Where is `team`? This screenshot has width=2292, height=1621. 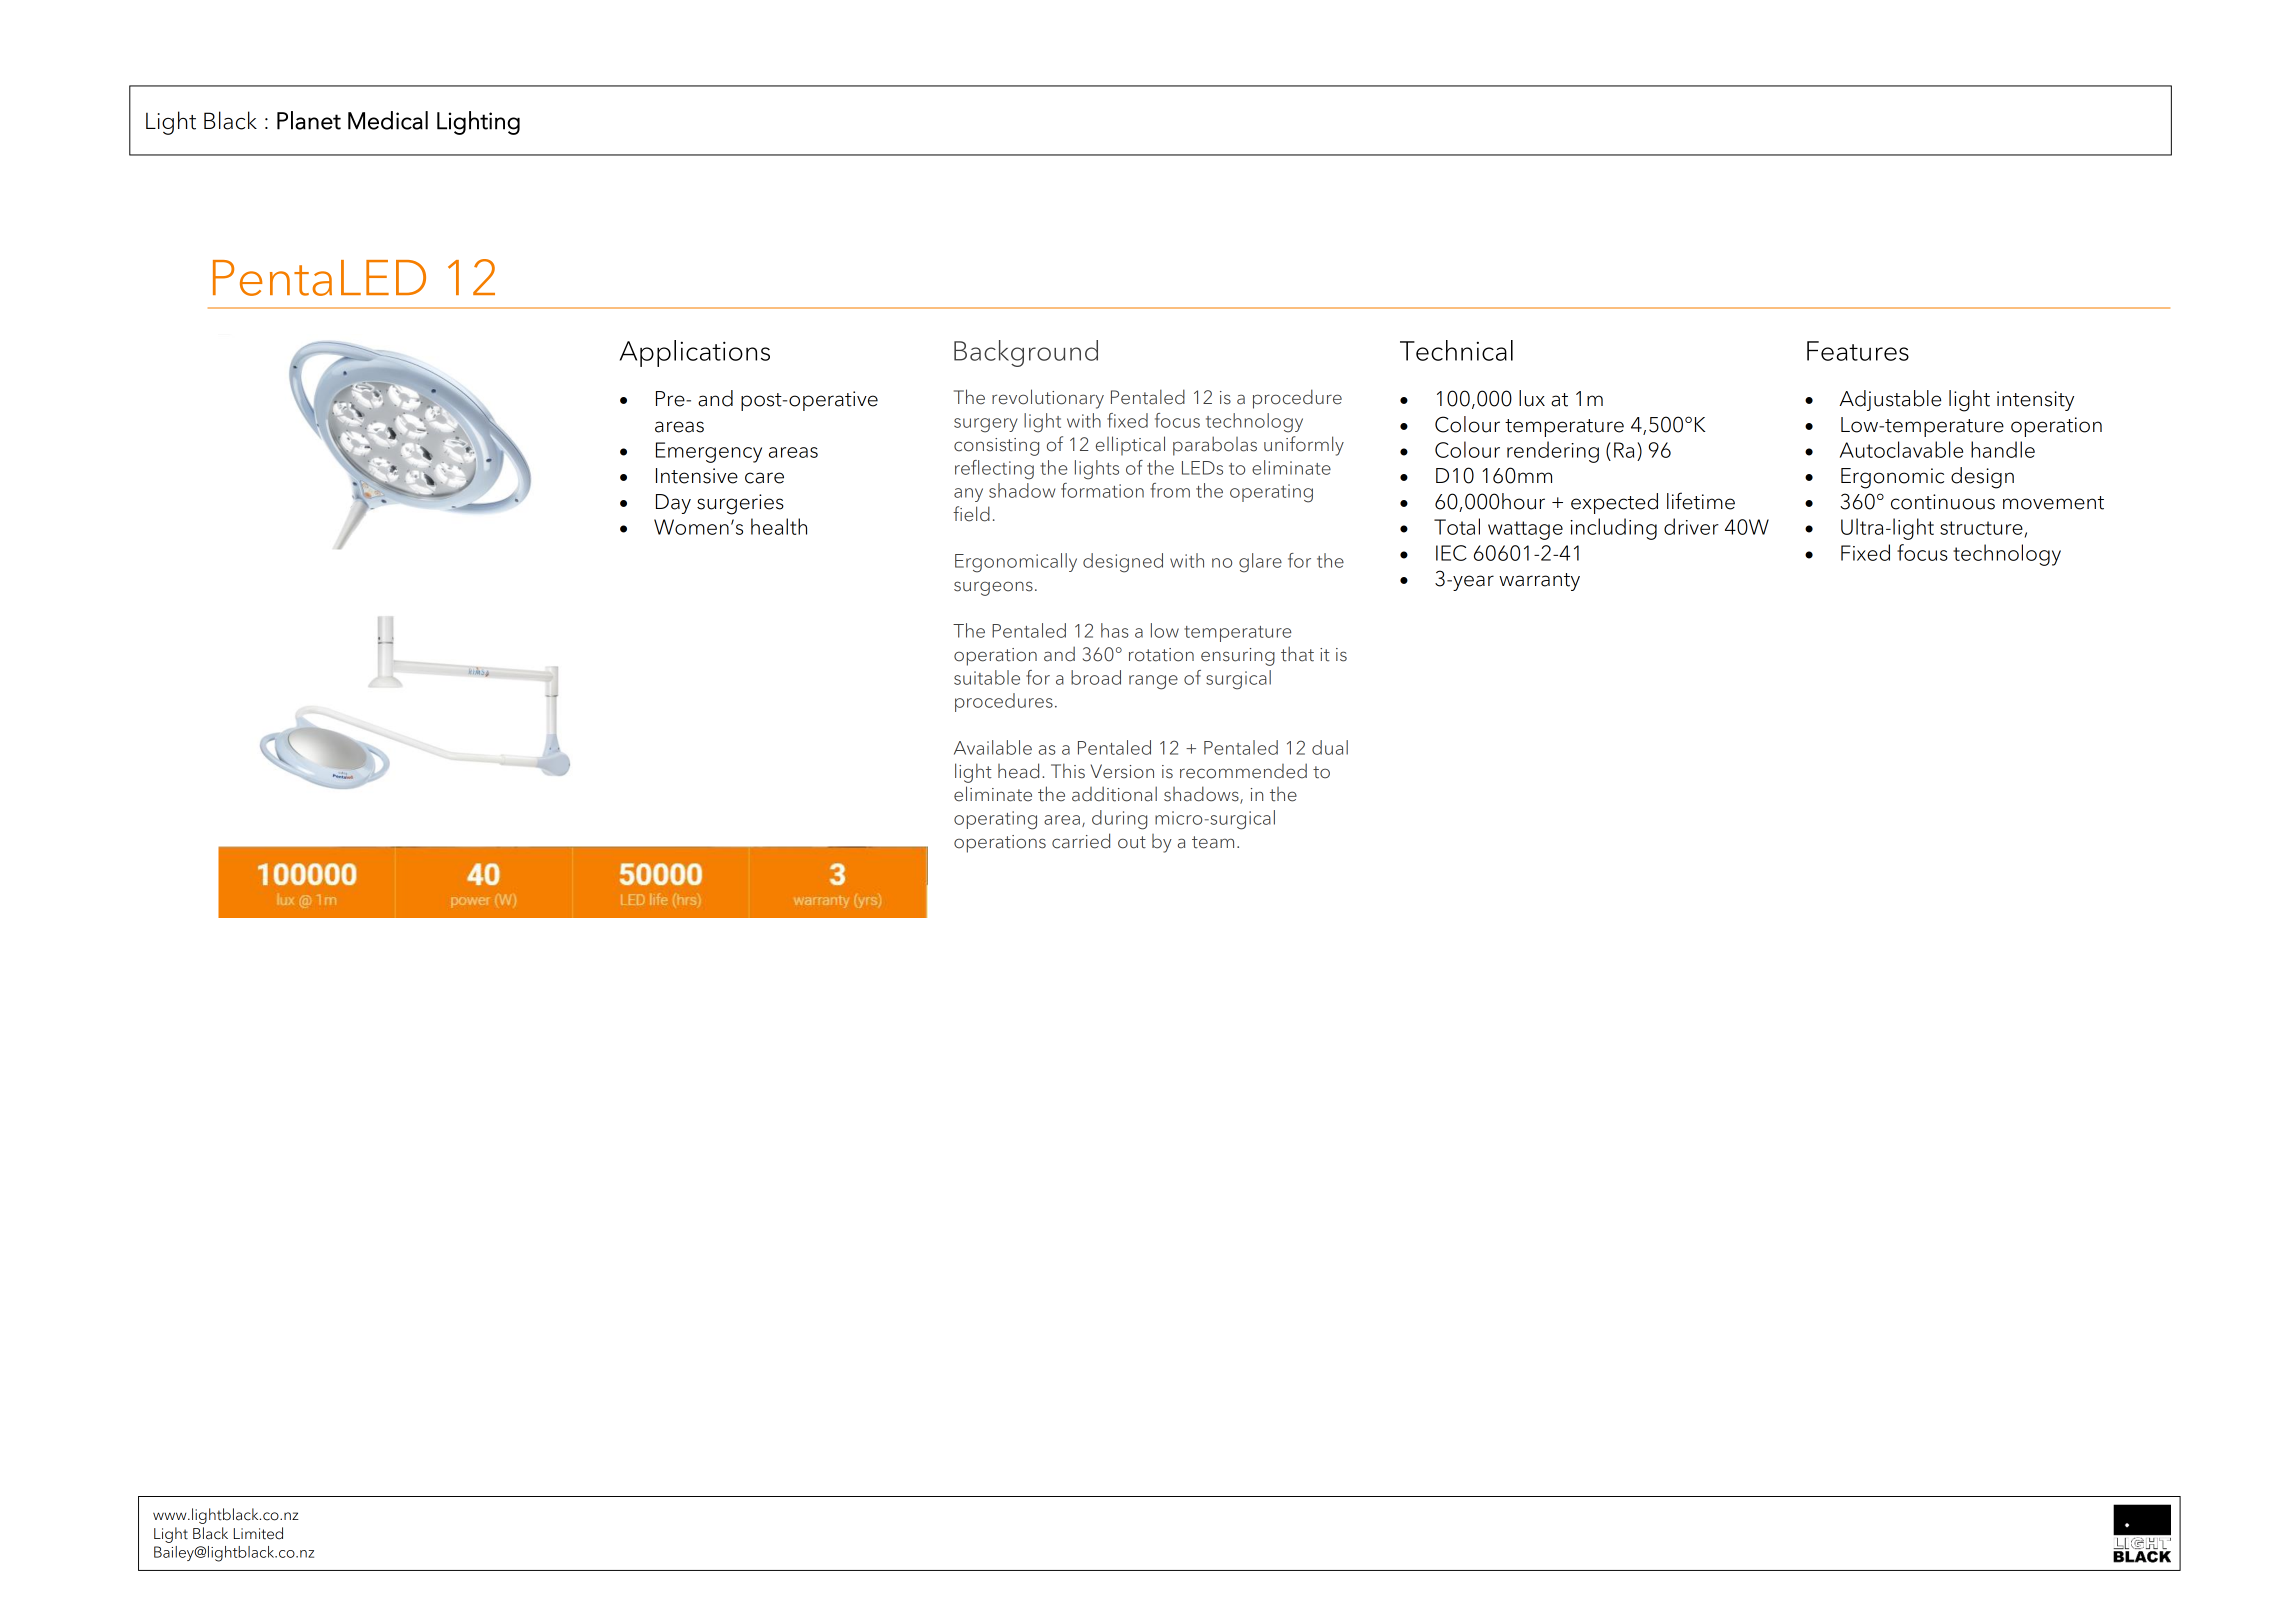 team is located at coordinates (1213, 842).
